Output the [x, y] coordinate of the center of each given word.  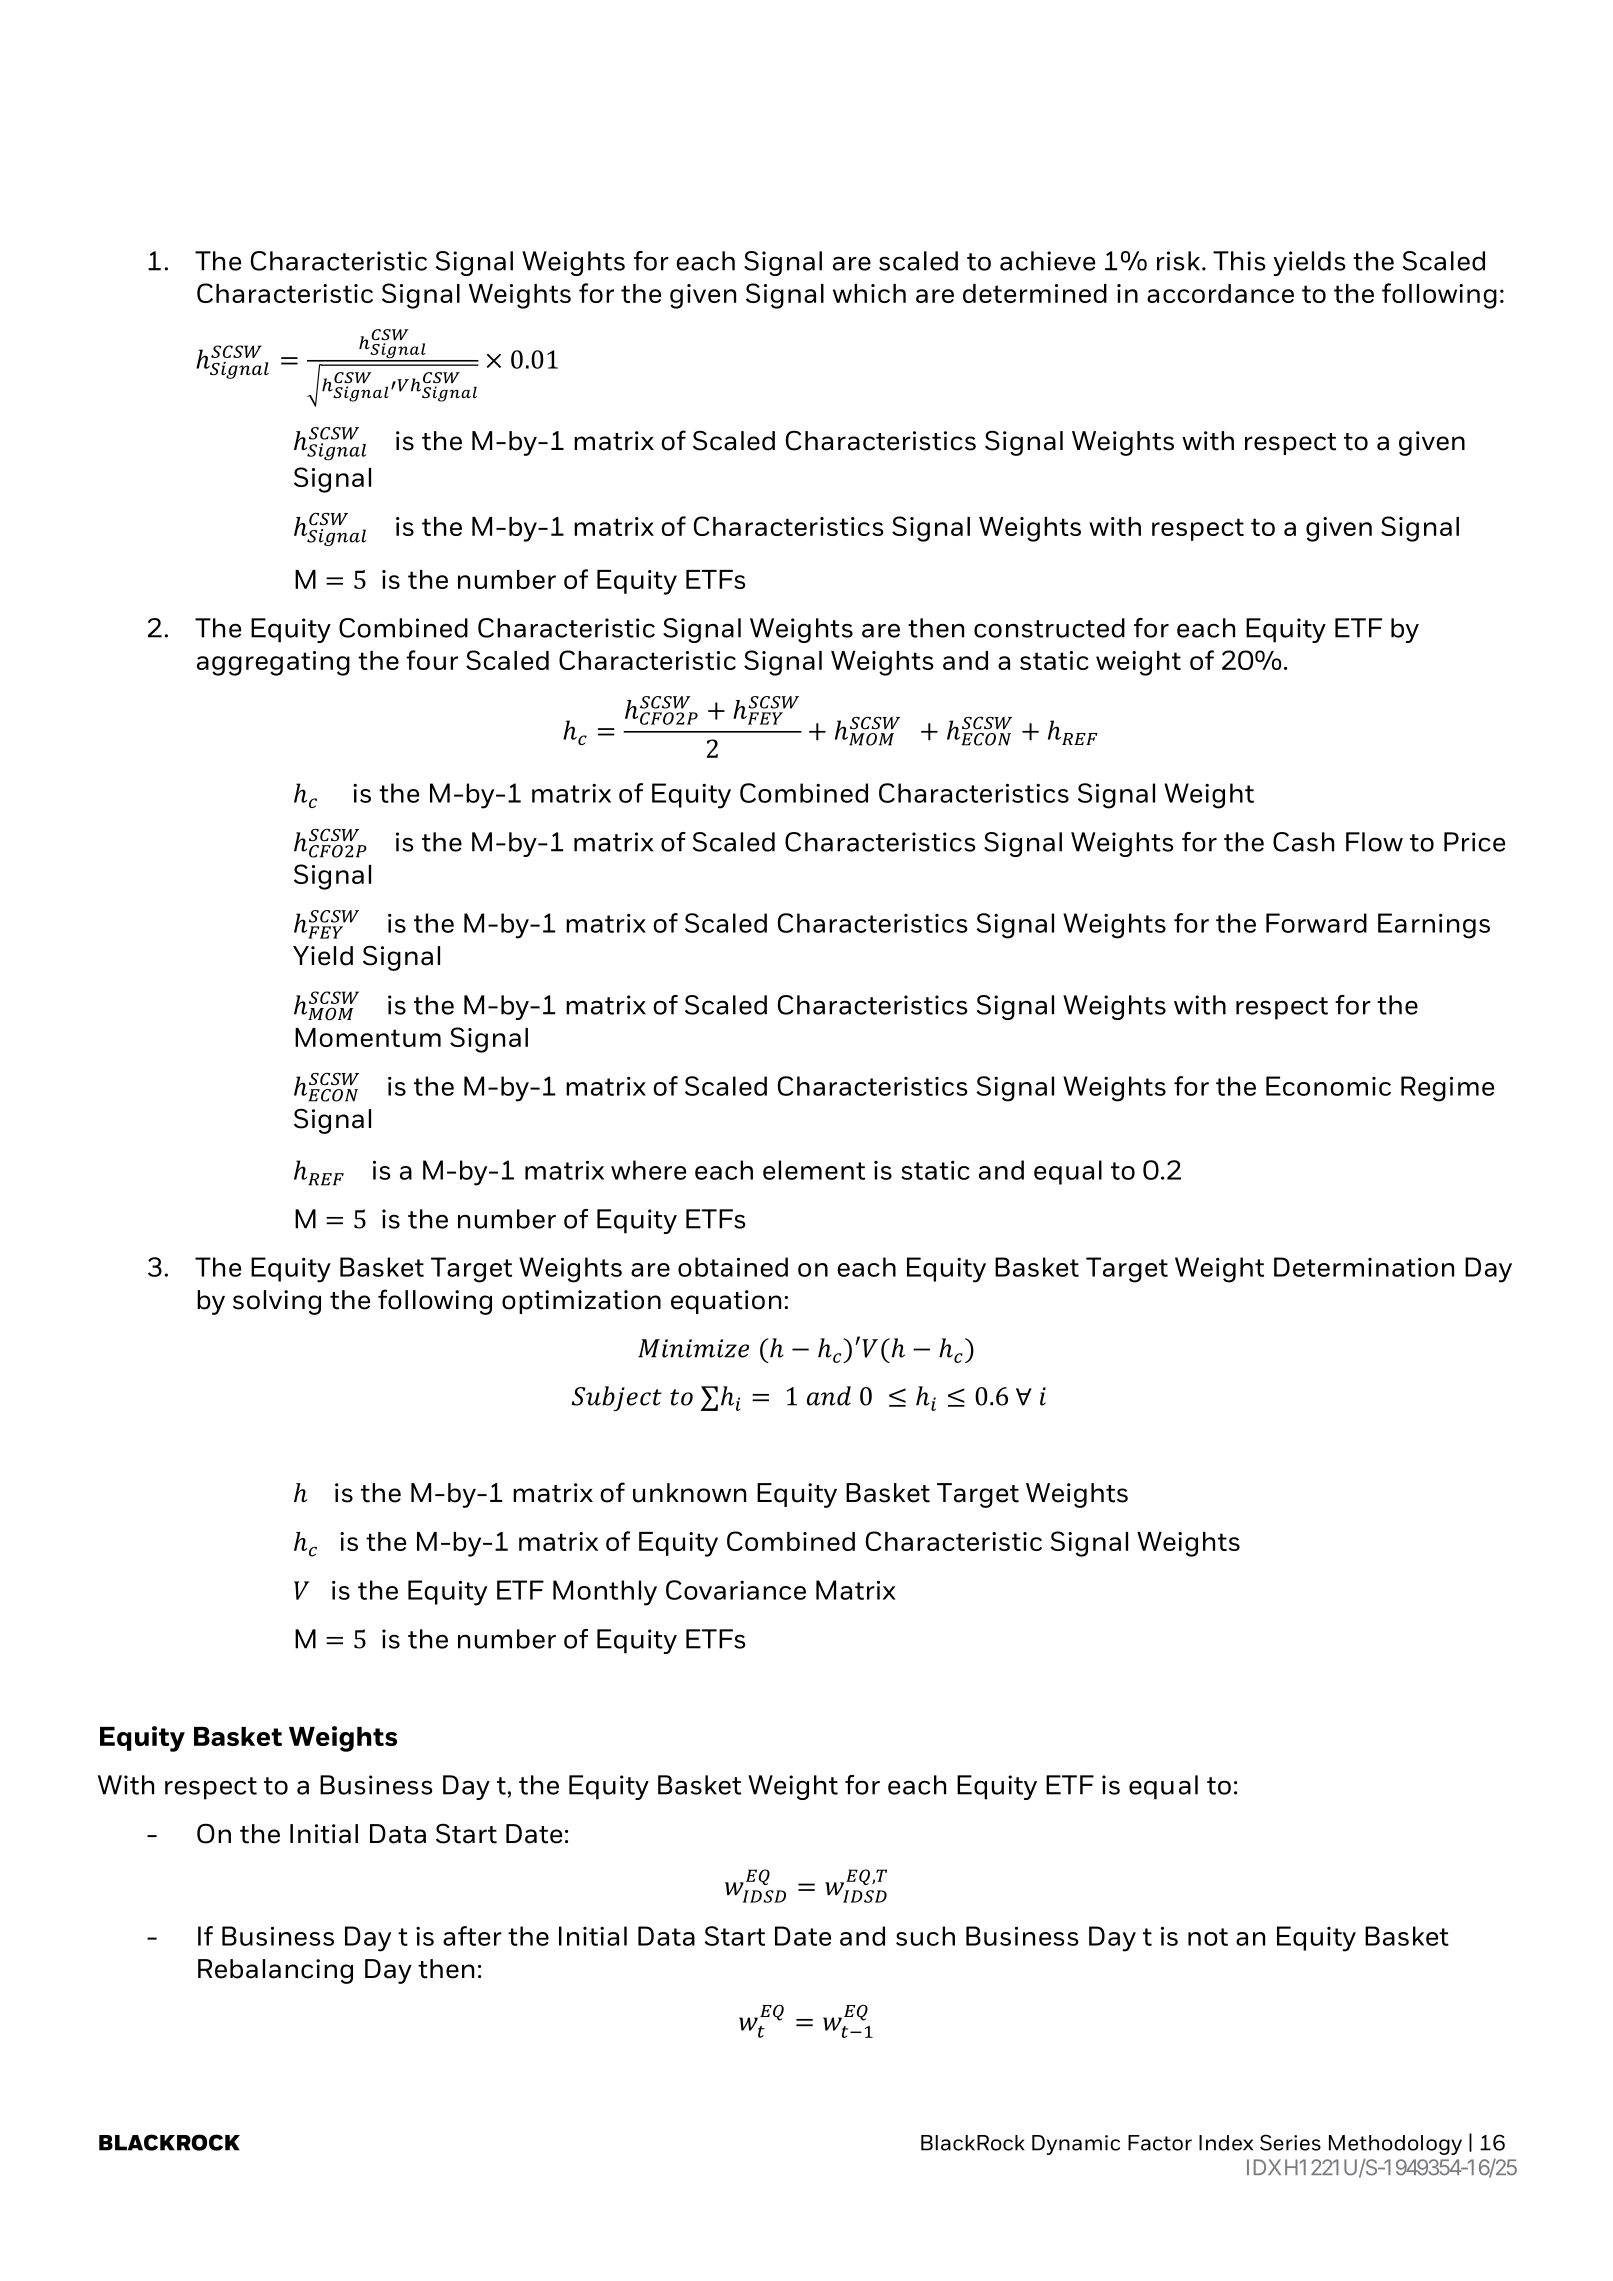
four [432, 660]
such [925, 1936]
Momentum [368, 1037]
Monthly [605, 1593]
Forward [1316, 923]
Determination [1364, 1267]
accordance [1220, 293]
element [814, 1170]
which [869, 293]
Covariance [736, 1590]
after [472, 1936]
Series [1290, 2142]
